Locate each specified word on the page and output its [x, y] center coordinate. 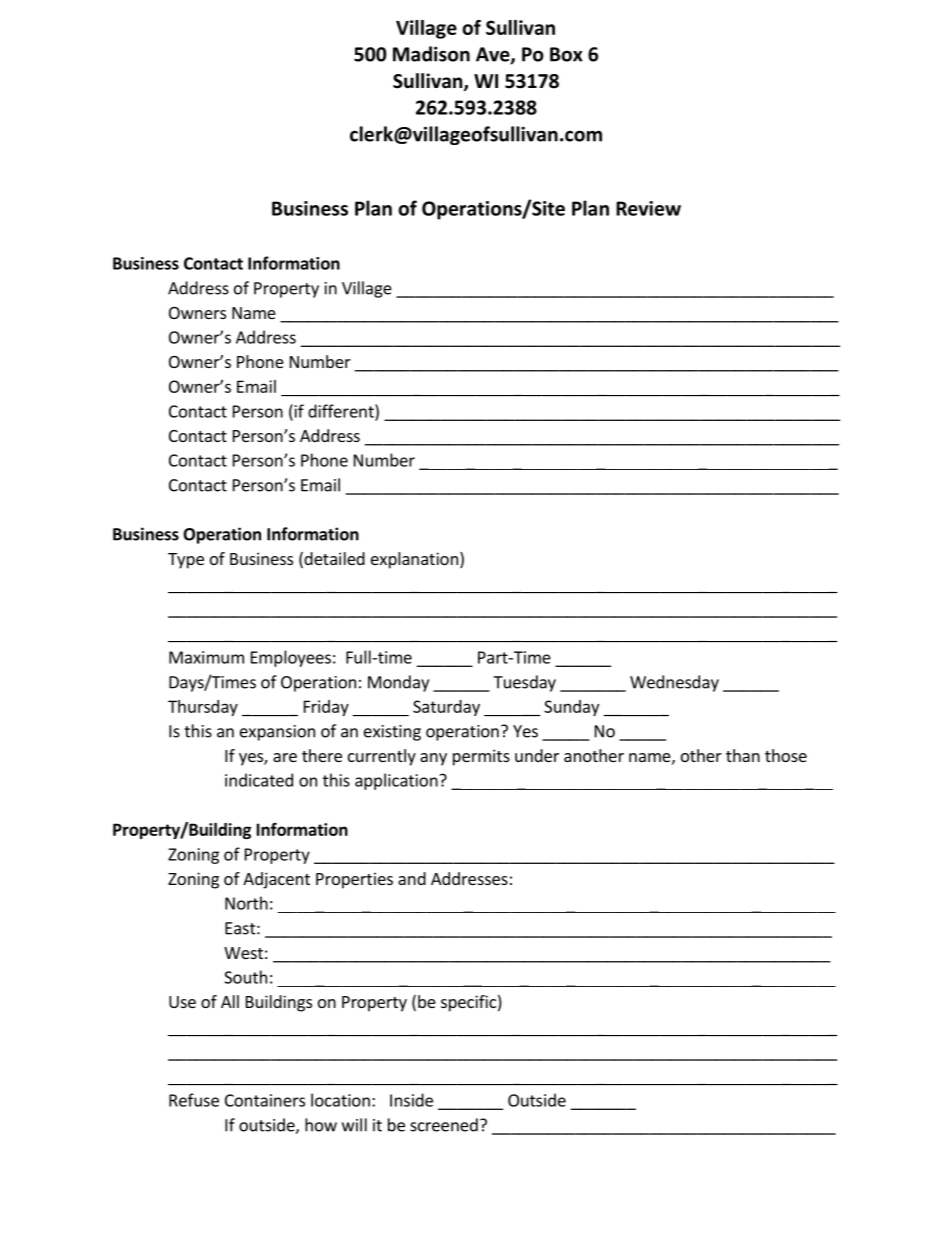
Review [648, 208]
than [743, 755]
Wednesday [674, 683]
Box [566, 54]
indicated [259, 780]
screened [444, 1125]
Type [186, 561]
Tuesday [524, 683]
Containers [265, 1100]
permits [481, 757]
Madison [431, 54]
